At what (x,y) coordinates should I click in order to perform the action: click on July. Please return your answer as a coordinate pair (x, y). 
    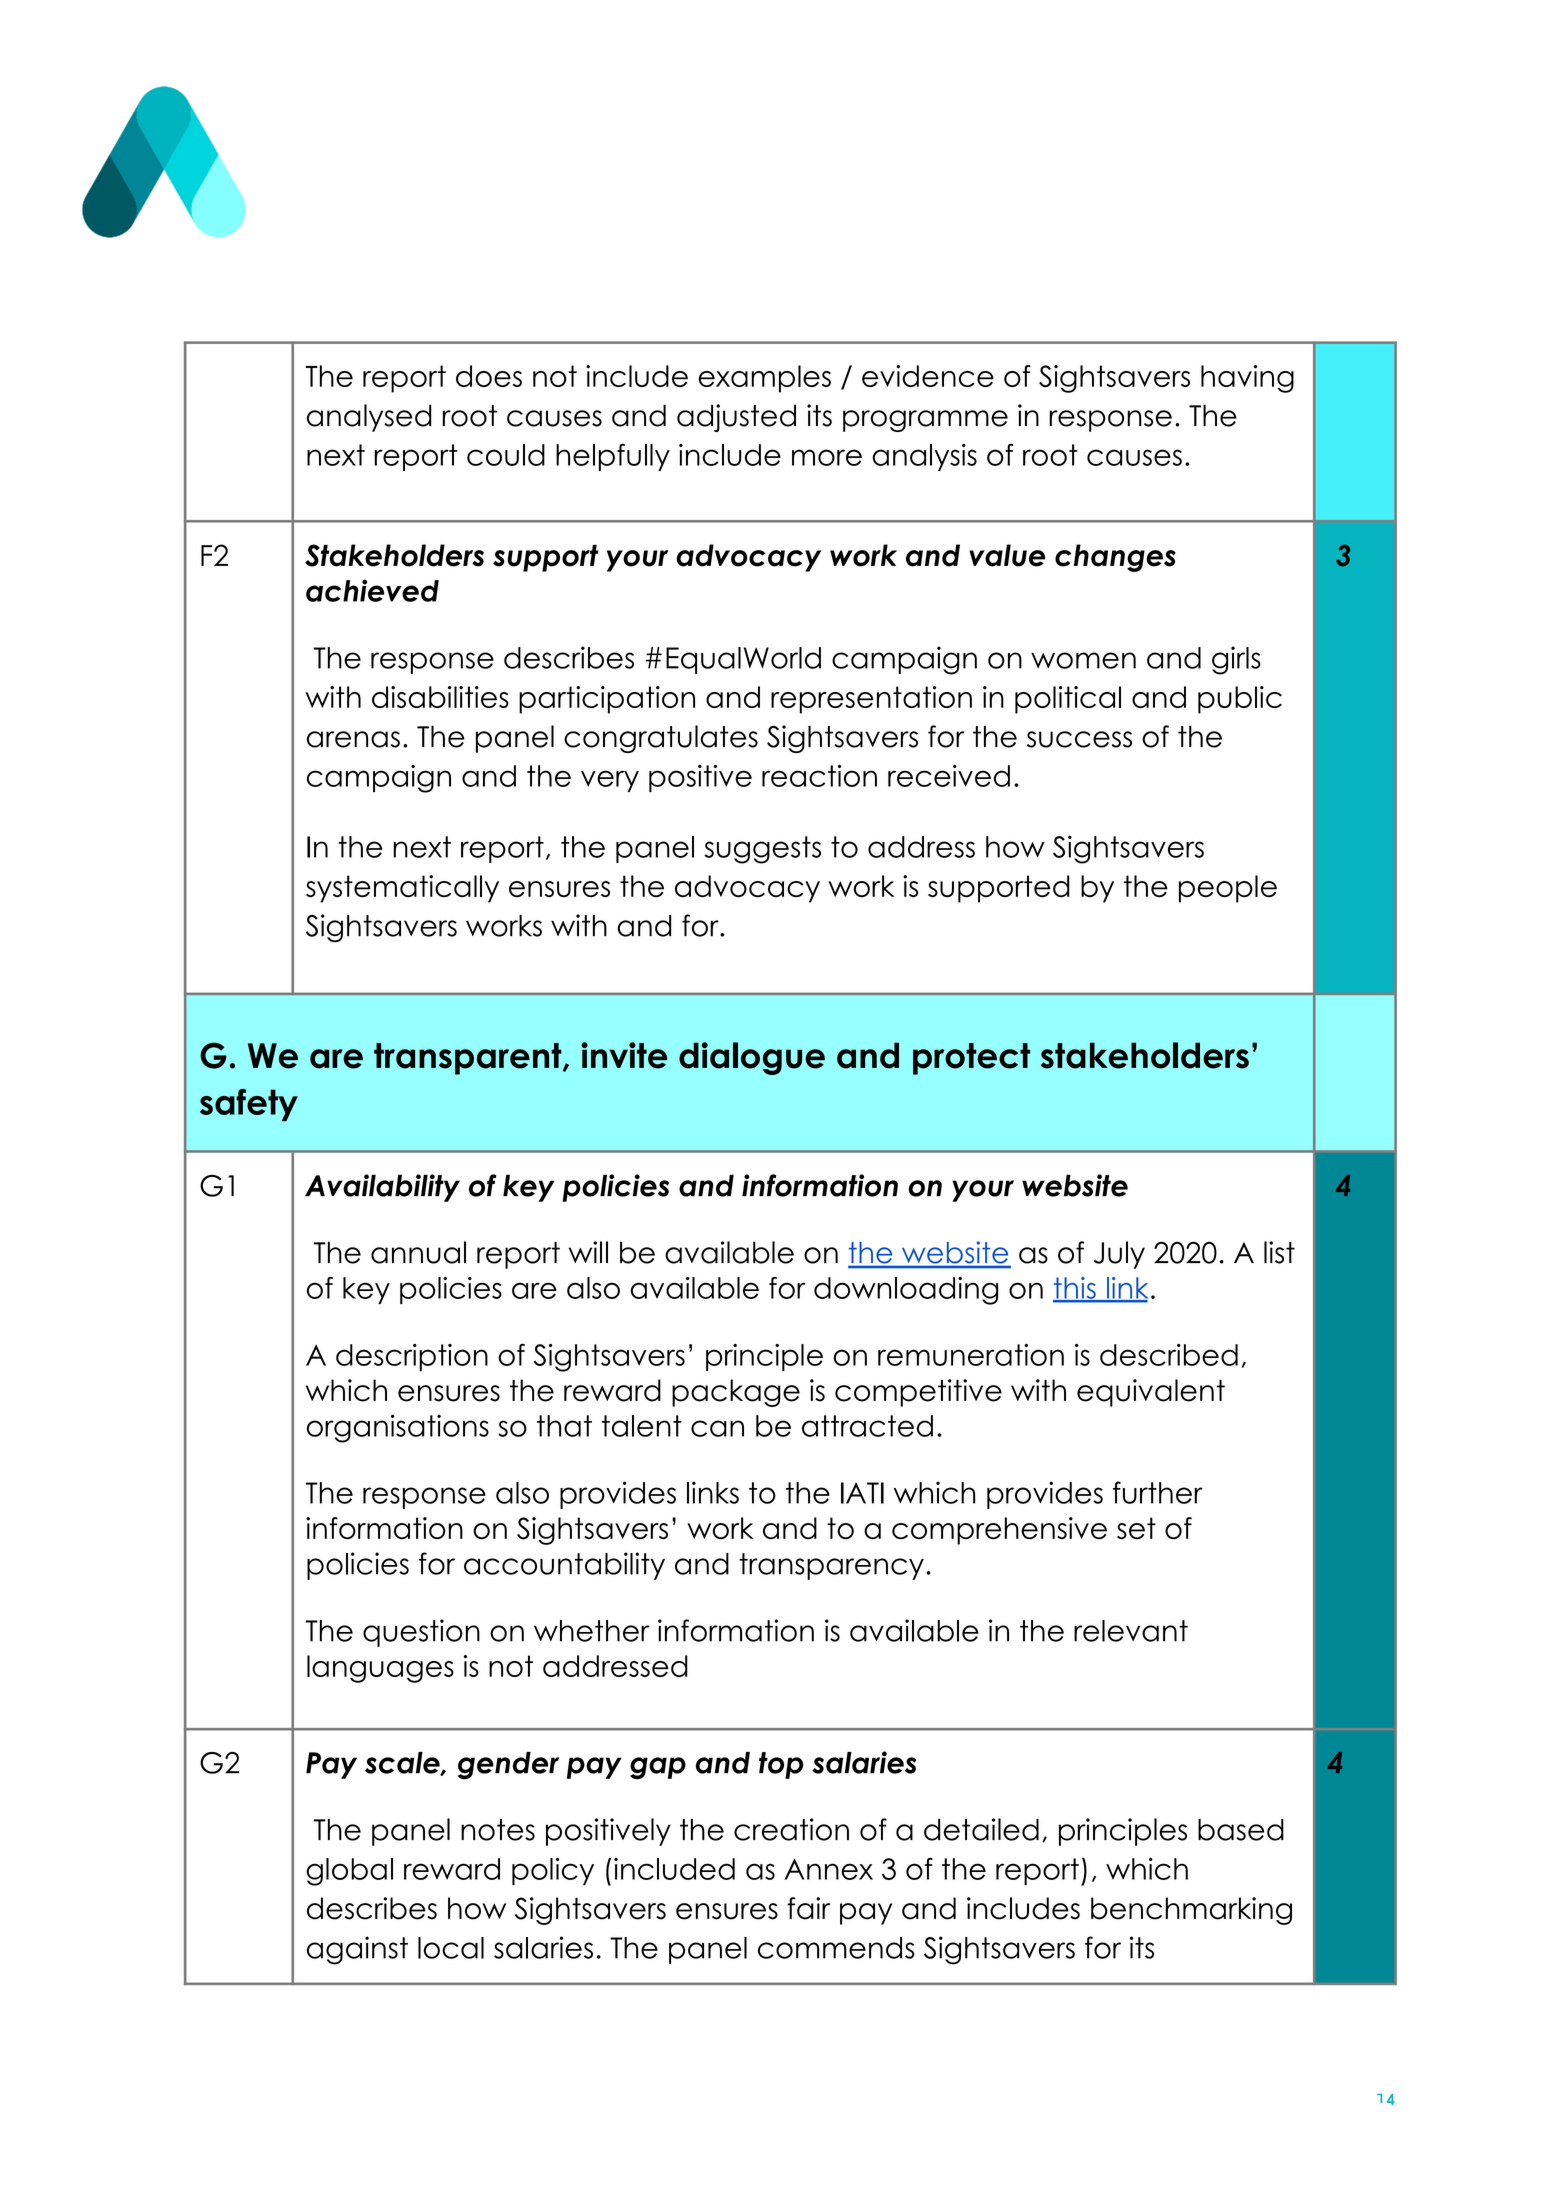
    Looking at the image, I should click on (1119, 1255).
